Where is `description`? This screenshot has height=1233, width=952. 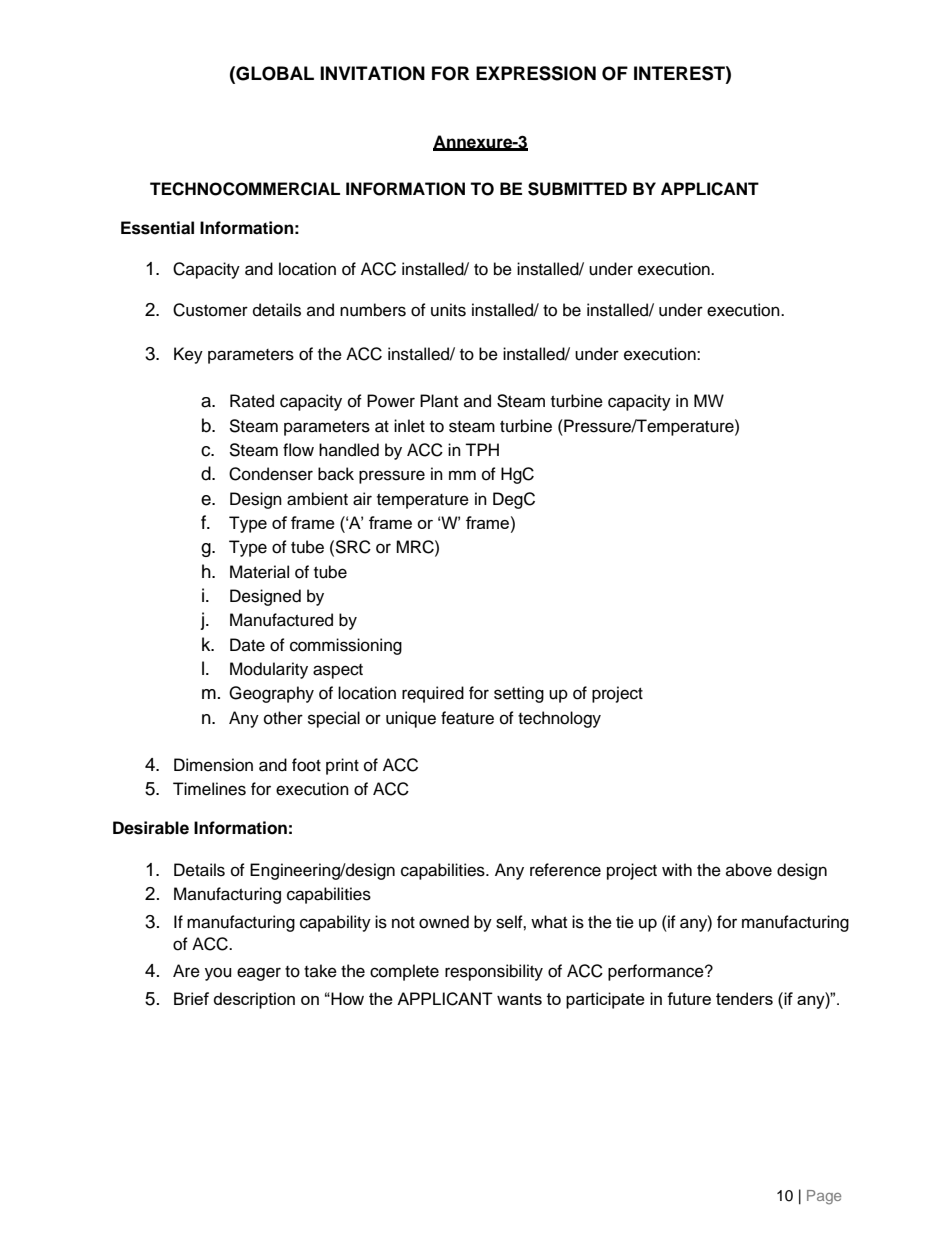 description is located at coordinates (254, 1000).
